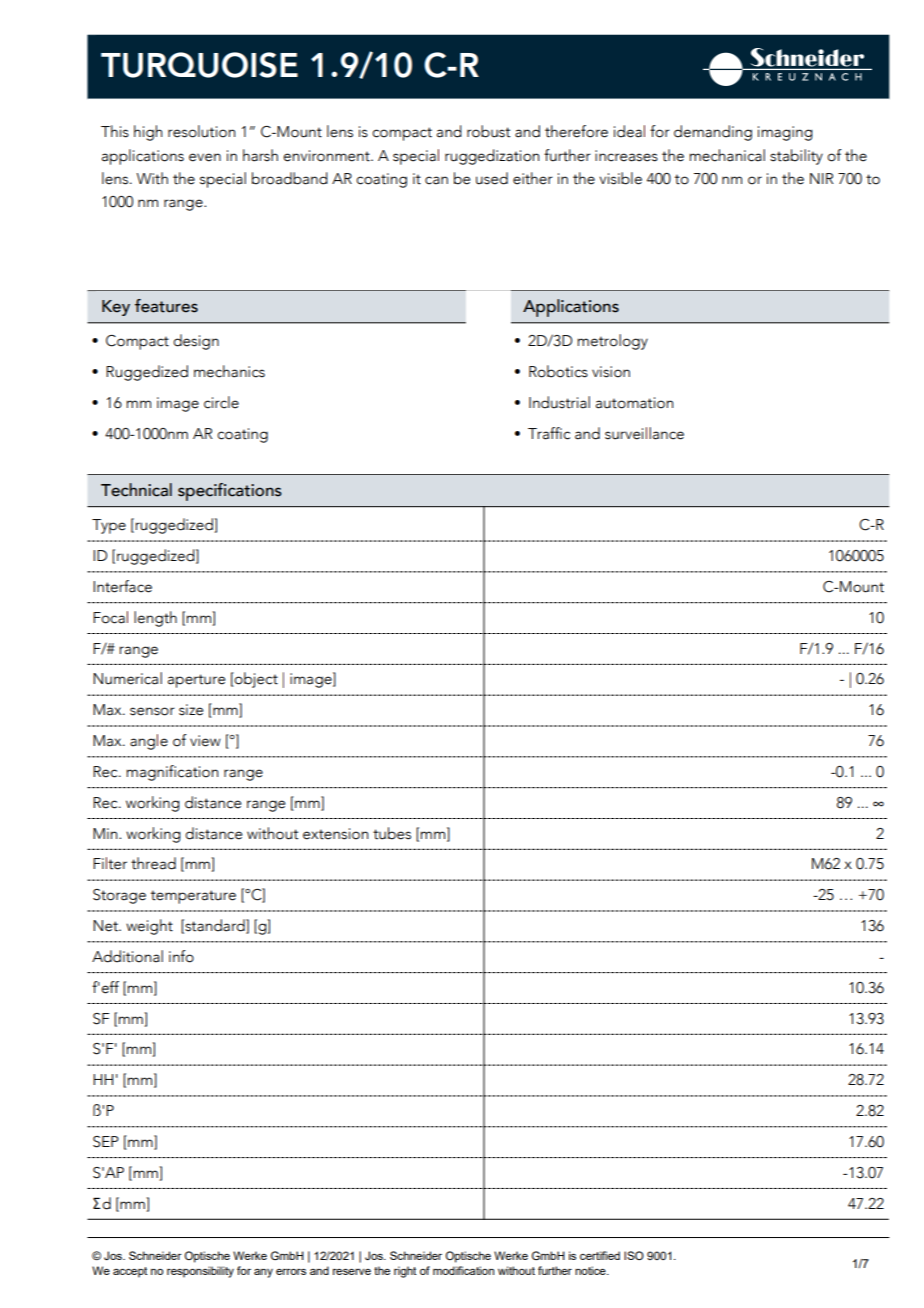 This screenshot has height=1308, width=924. What do you see at coordinates (644, 433) in the screenshot?
I see `surveillance` at bounding box center [644, 433].
